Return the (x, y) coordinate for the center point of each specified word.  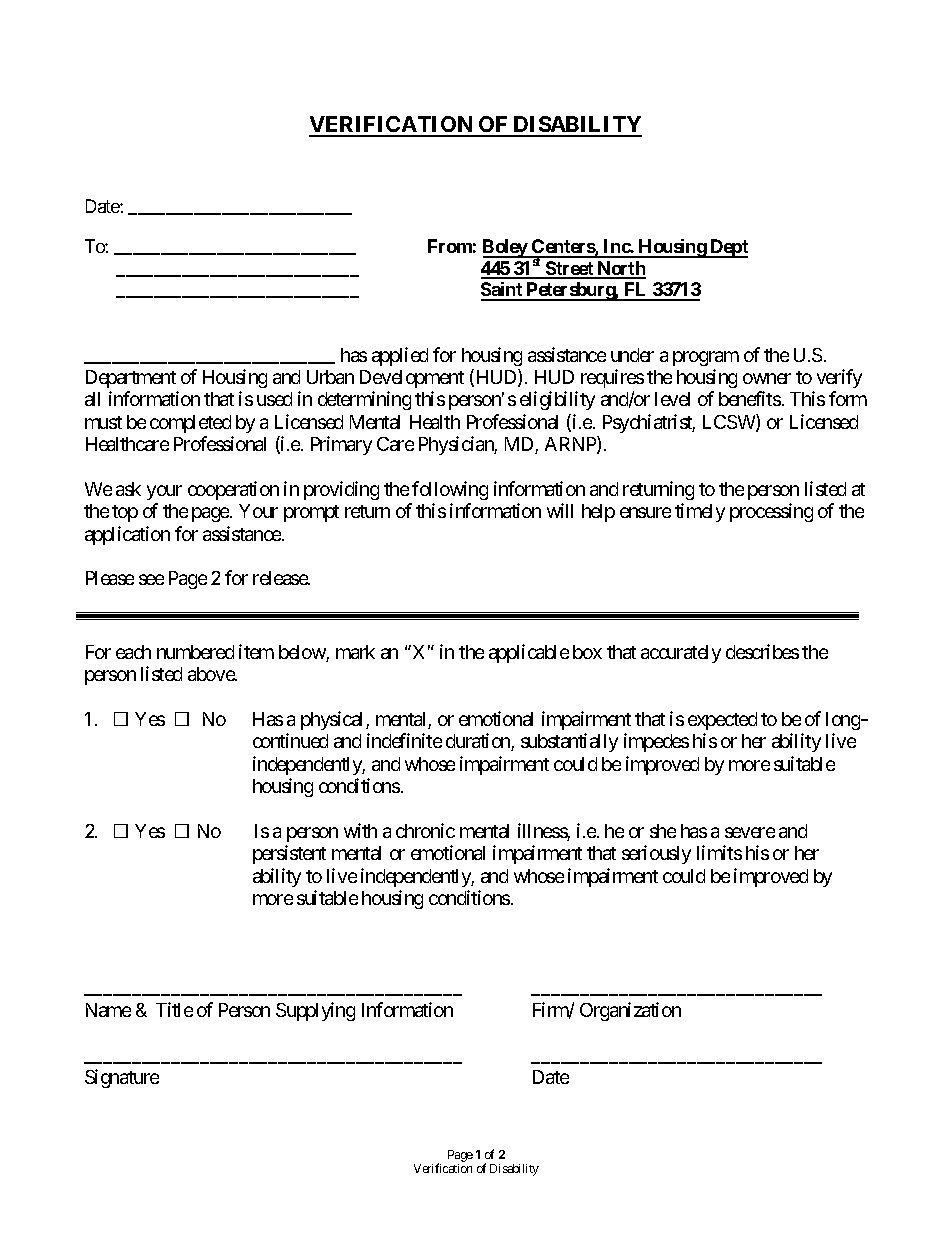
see (151, 579)
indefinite (404, 740)
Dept (728, 248)
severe (750, 832)
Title (174, 1009)
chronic (425, 830)
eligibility (557, 400)
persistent (289, 854)
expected (722, 721)
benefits (750, 398)
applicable (529, 653)
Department (131, 379)
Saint (503, 291)
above (212, 674)
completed (190, 424)
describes (762, 651)
